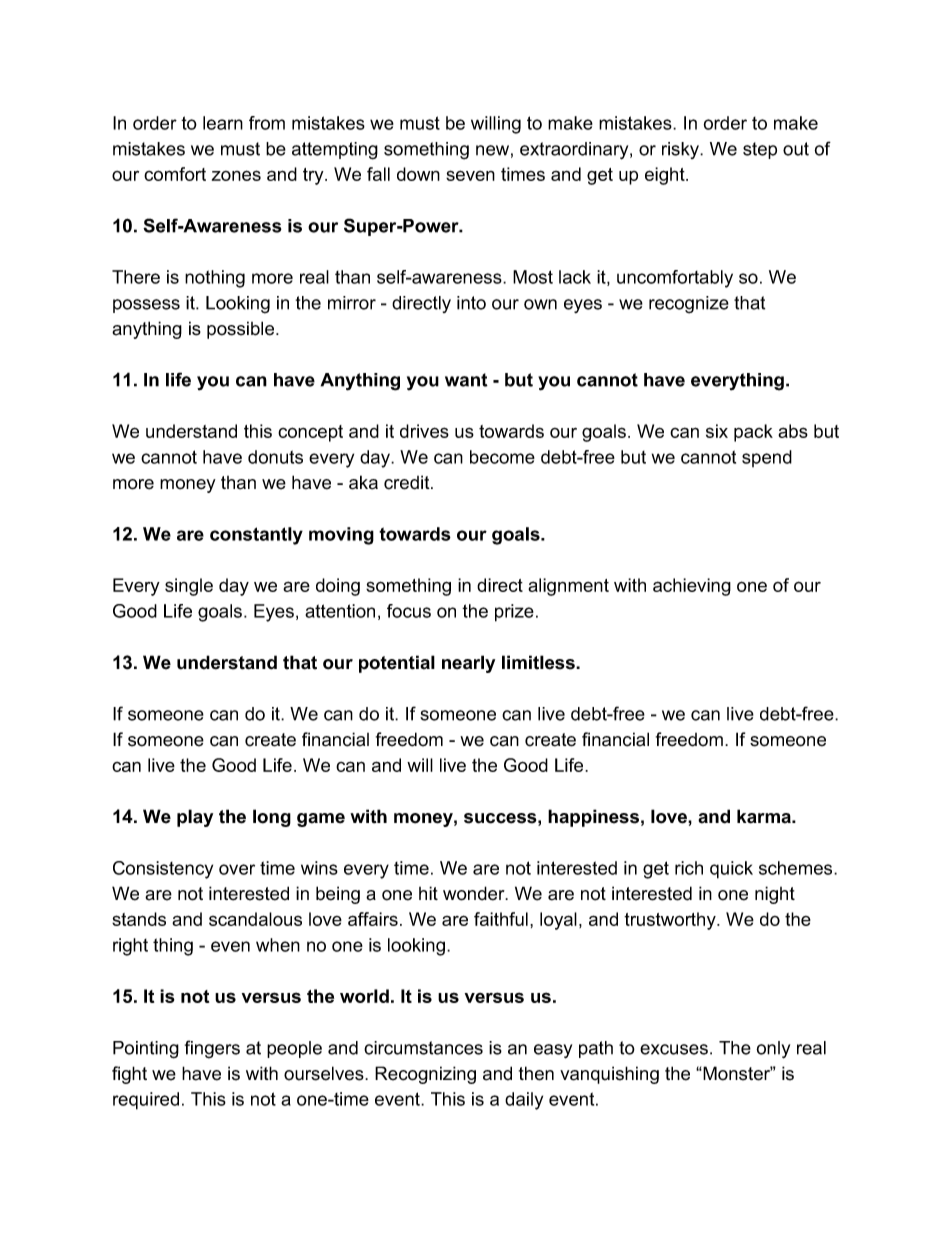 This image has width=952, height=1233. What do you see at coordinates (692, 587) in the image?
I see `achieving` at bounding box center [692, 587].
